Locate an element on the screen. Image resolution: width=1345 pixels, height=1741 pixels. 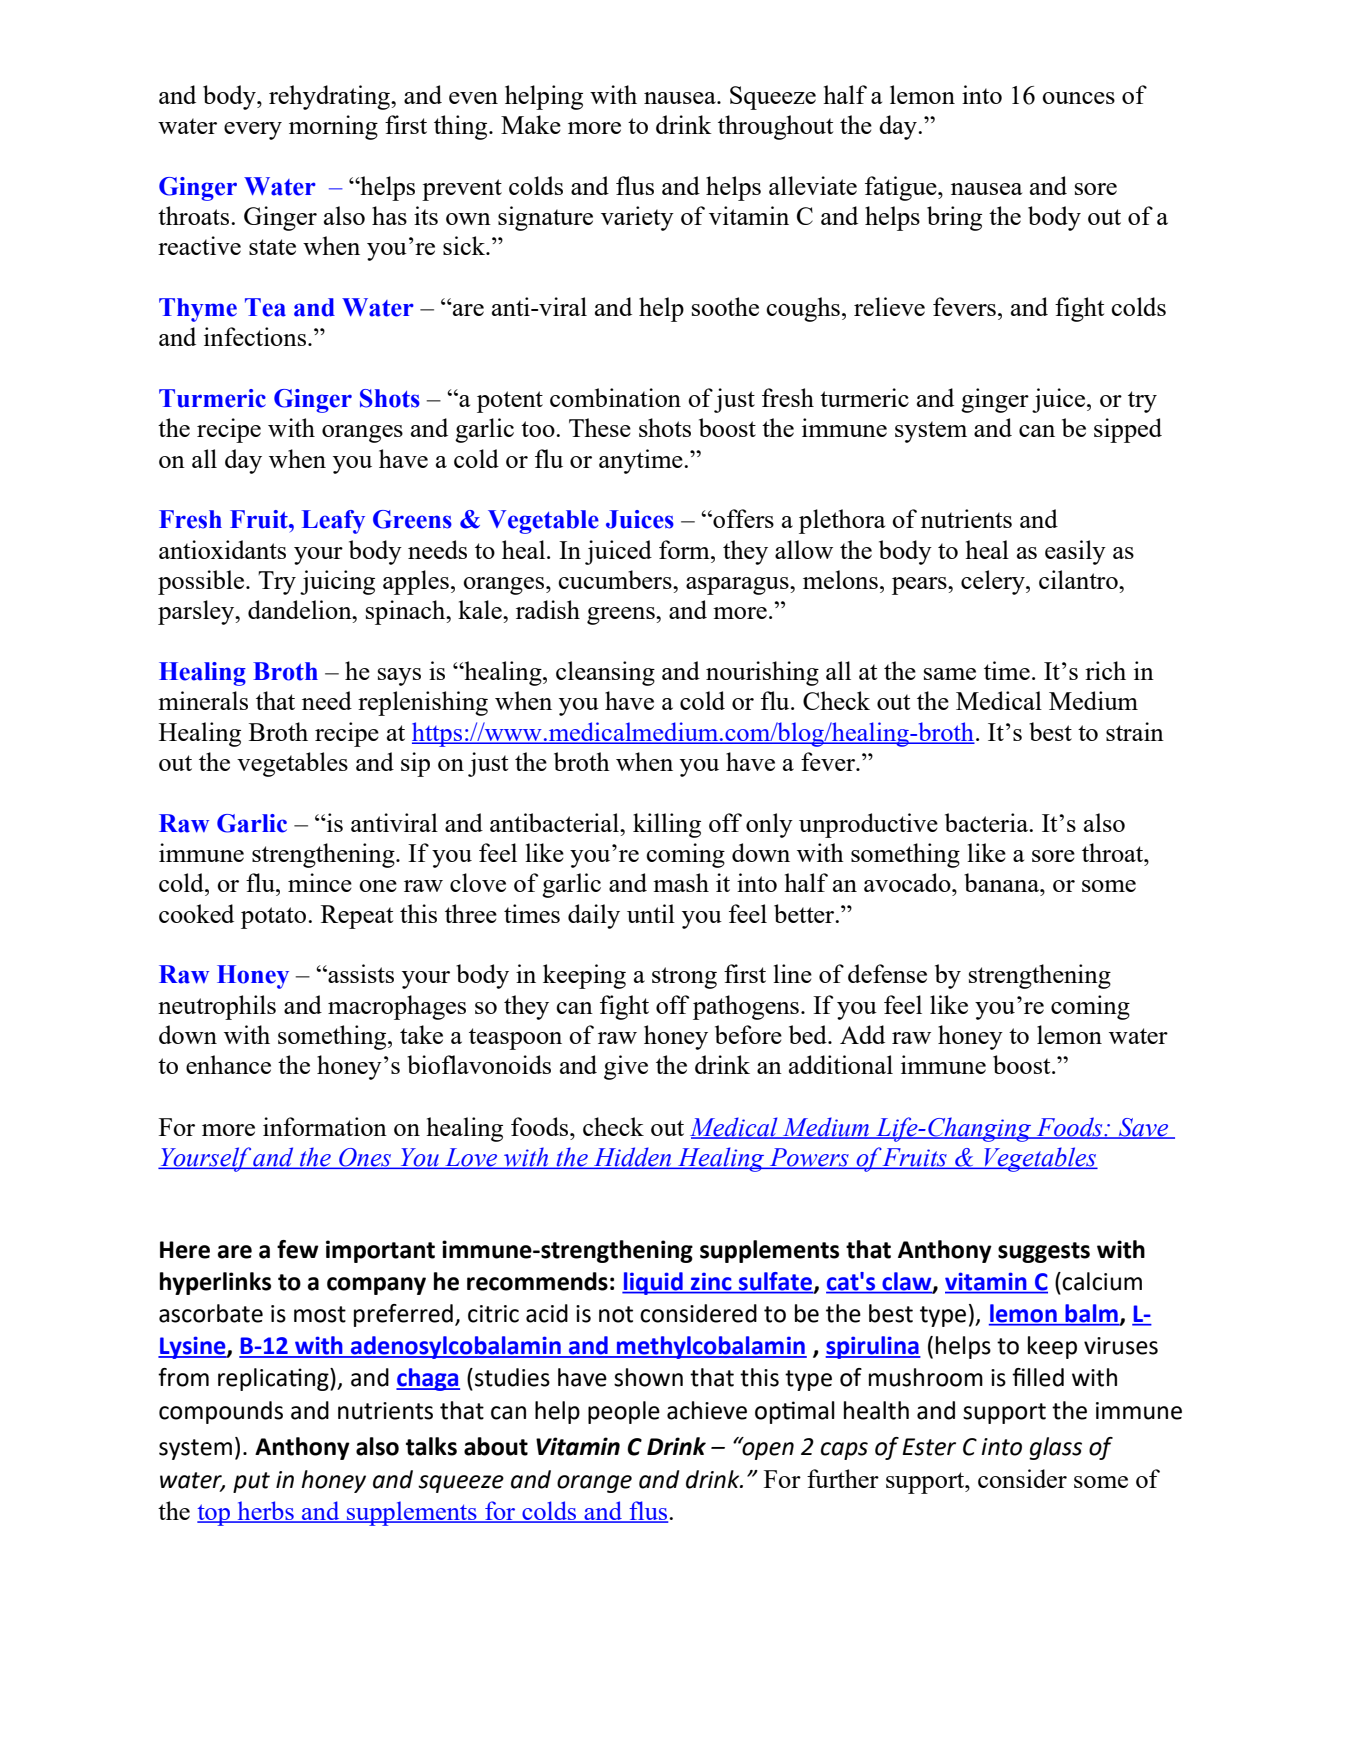
morning is located at coordinates (333, 127).
